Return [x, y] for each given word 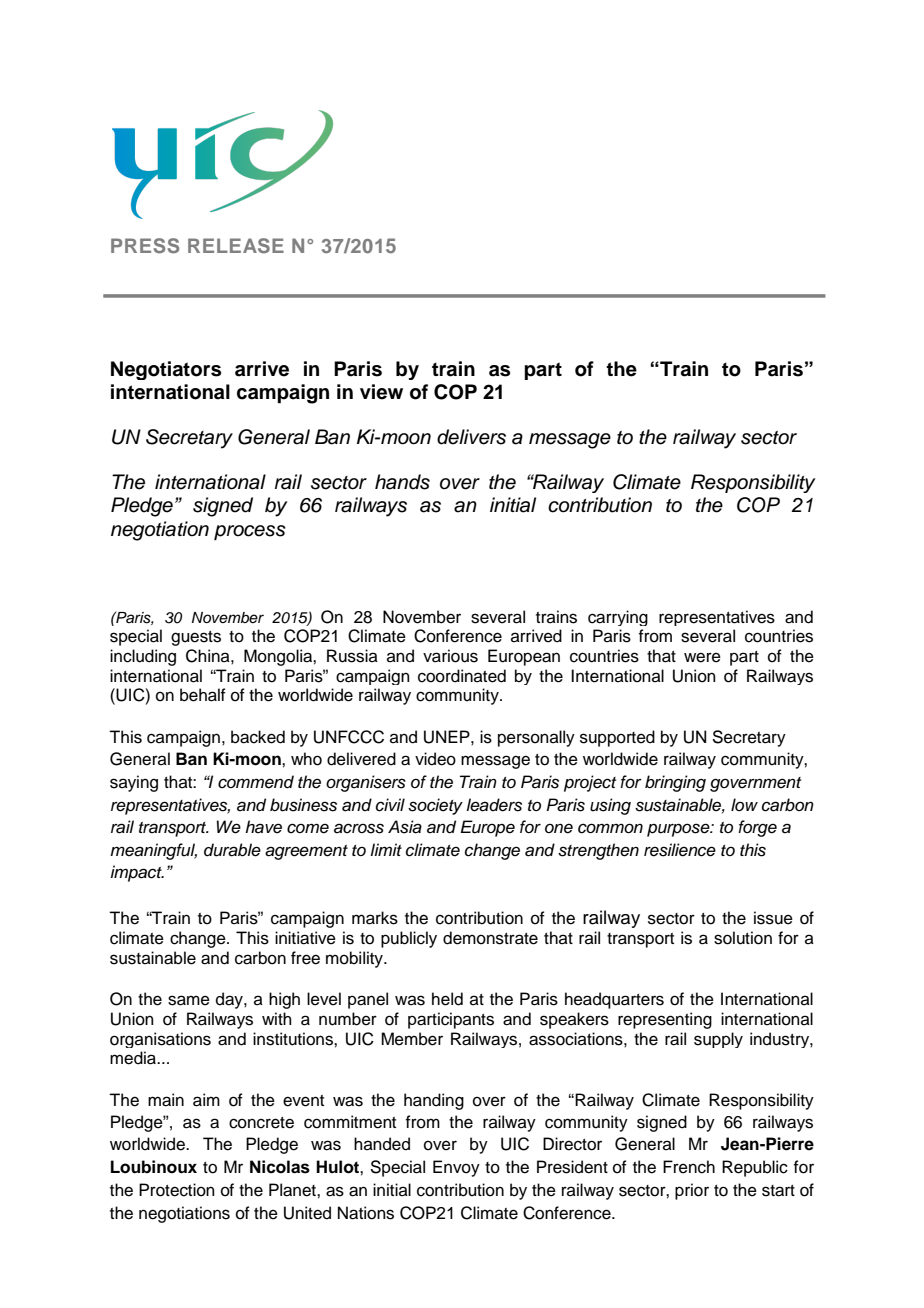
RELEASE [236, 246]
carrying [618, 618]
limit [386, 849]
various [450, 656]
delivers [471, 437]
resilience [680, 850]
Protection [177, 1190]
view [381, 392]
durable [232, 850]
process [250, 532]
